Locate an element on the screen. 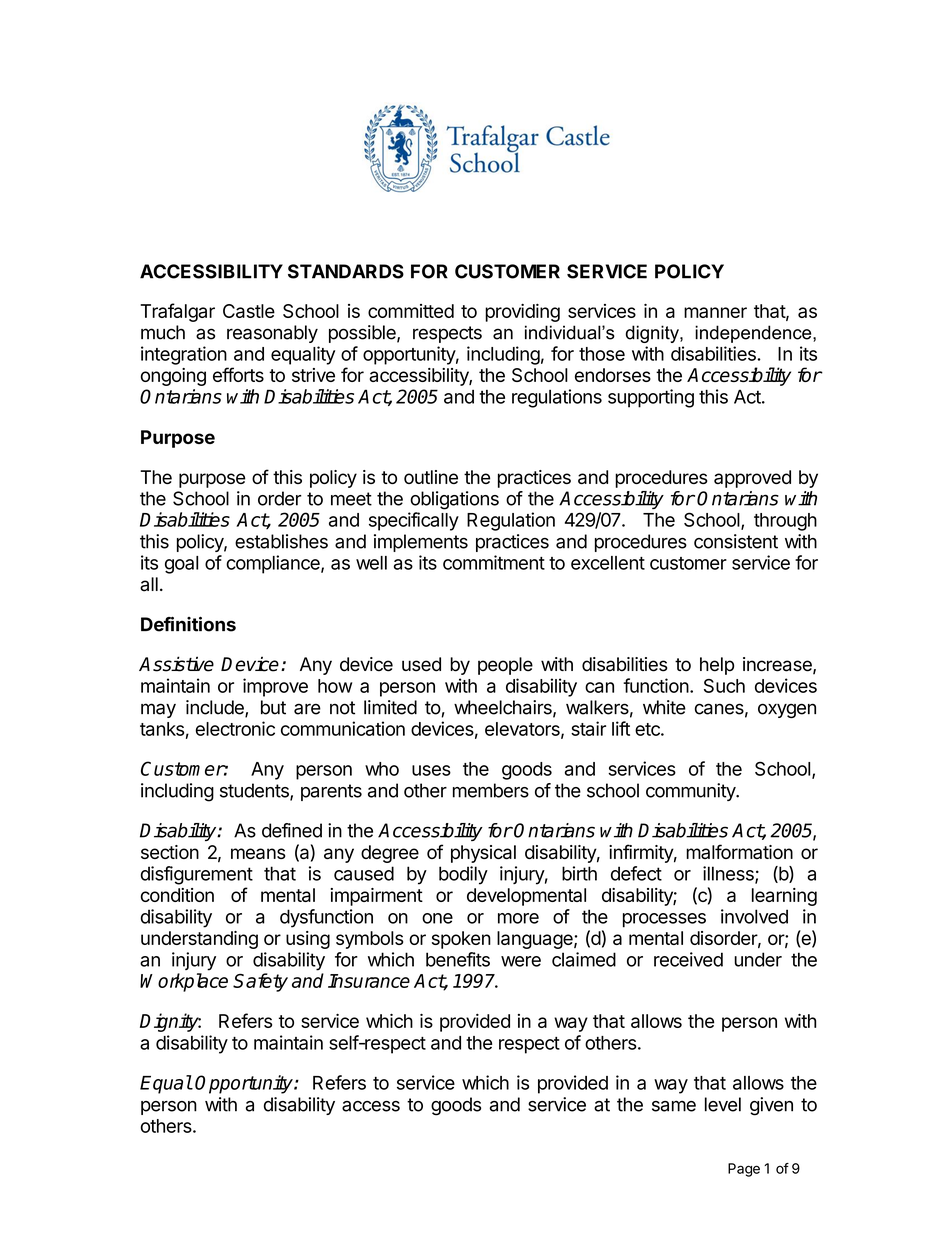 Image resolution: width=952 pixels, height=1233 pixels. Trafalgar is located at coordinates (177, 312).
